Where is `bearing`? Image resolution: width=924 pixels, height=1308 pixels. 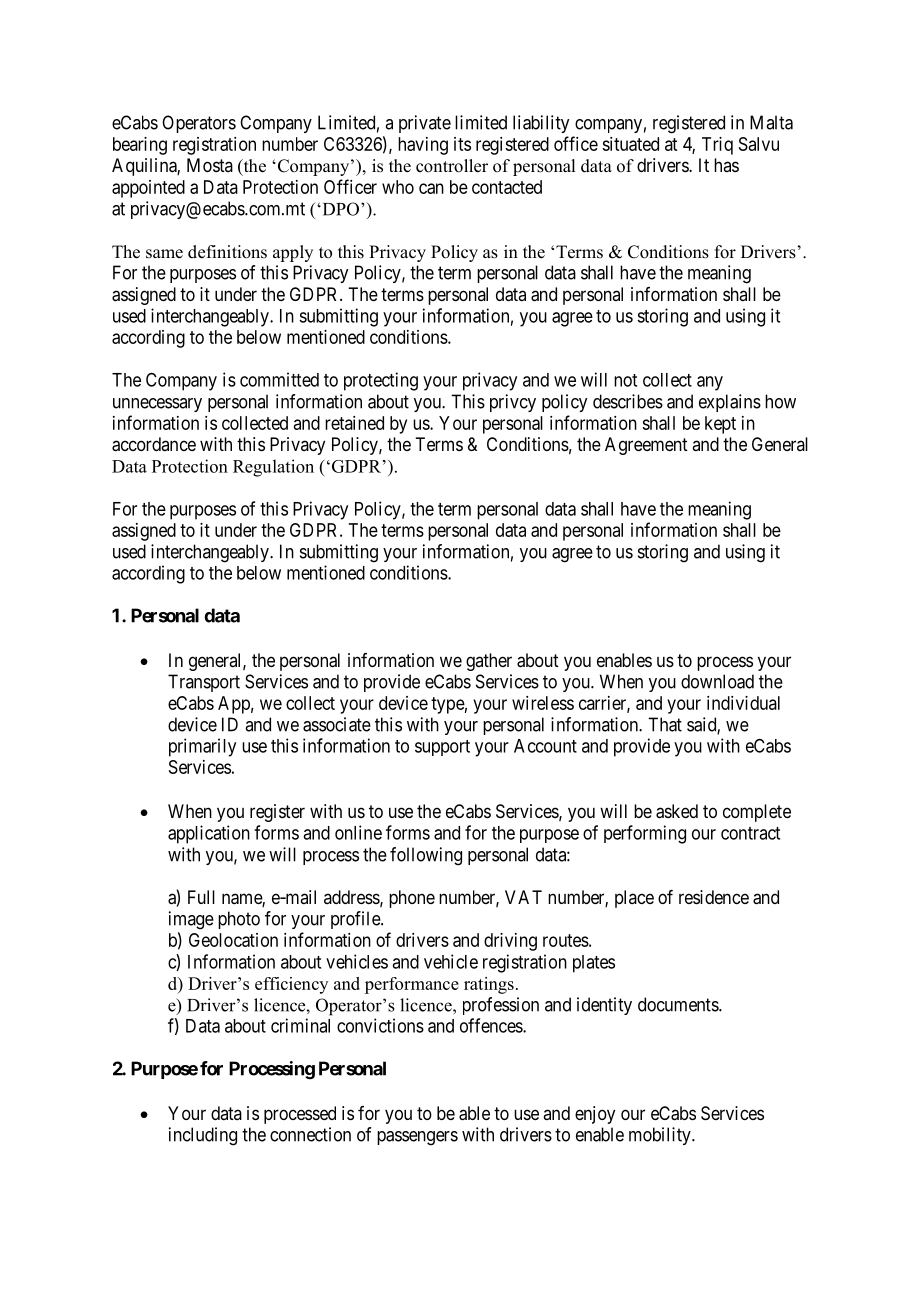 bearing is located at coordinates (140, 146).
